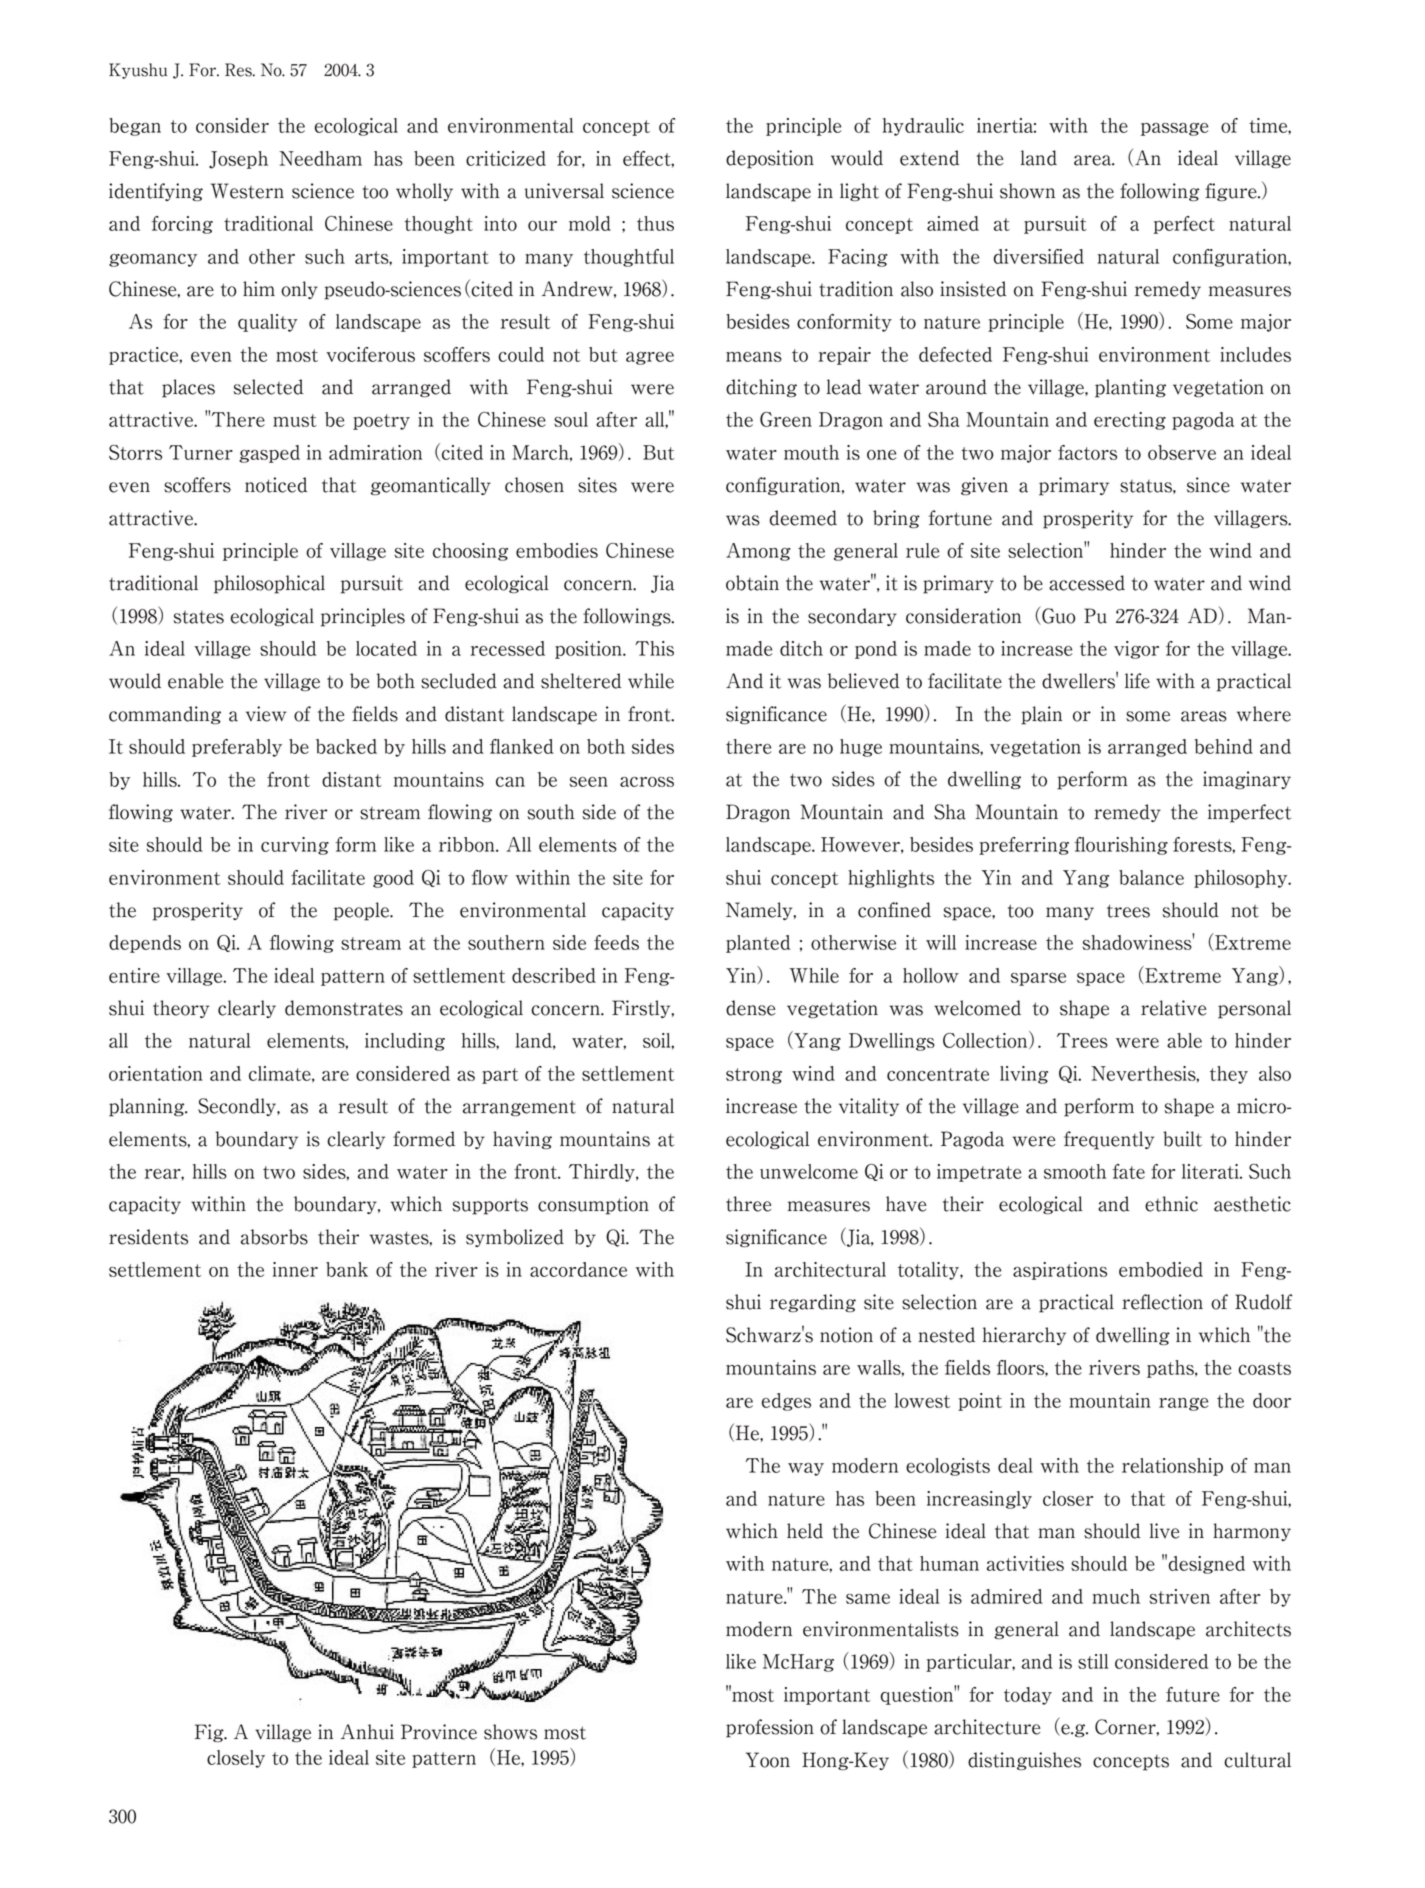  What do you see at coordinates (363, 911) in the screenshot?
I see `people` at bounding box center [363, 911].
